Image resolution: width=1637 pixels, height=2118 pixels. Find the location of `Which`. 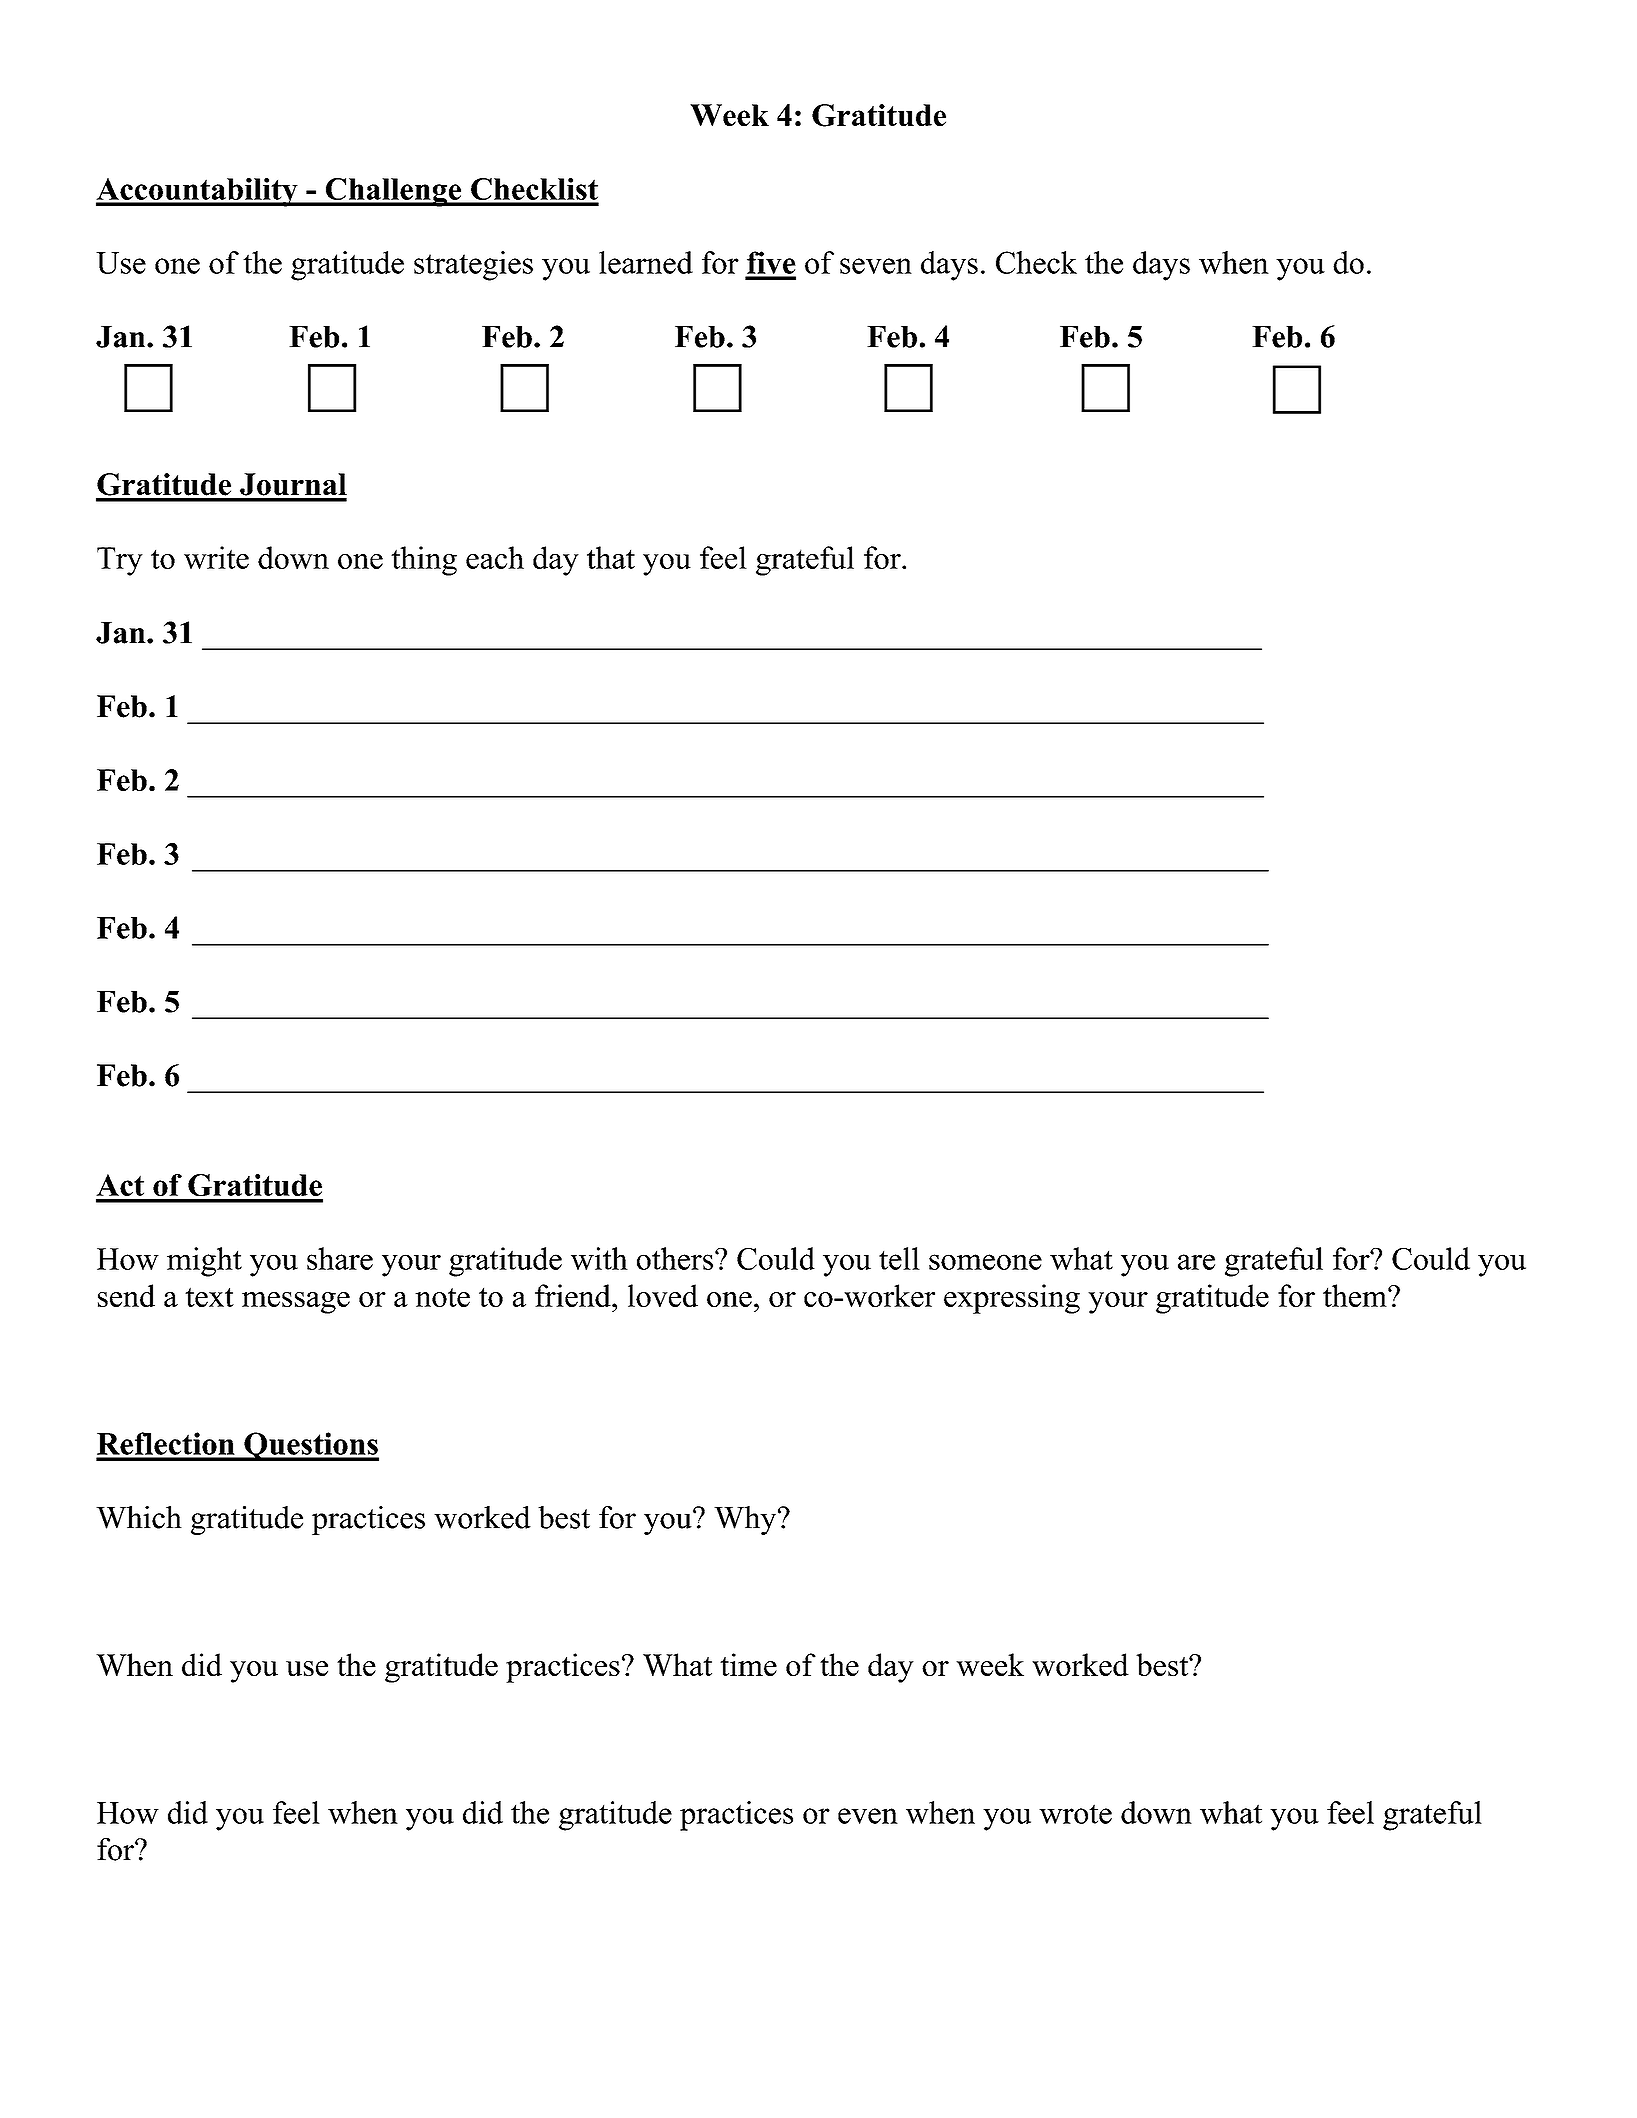

Which is located at coordinates (139, 1517).
